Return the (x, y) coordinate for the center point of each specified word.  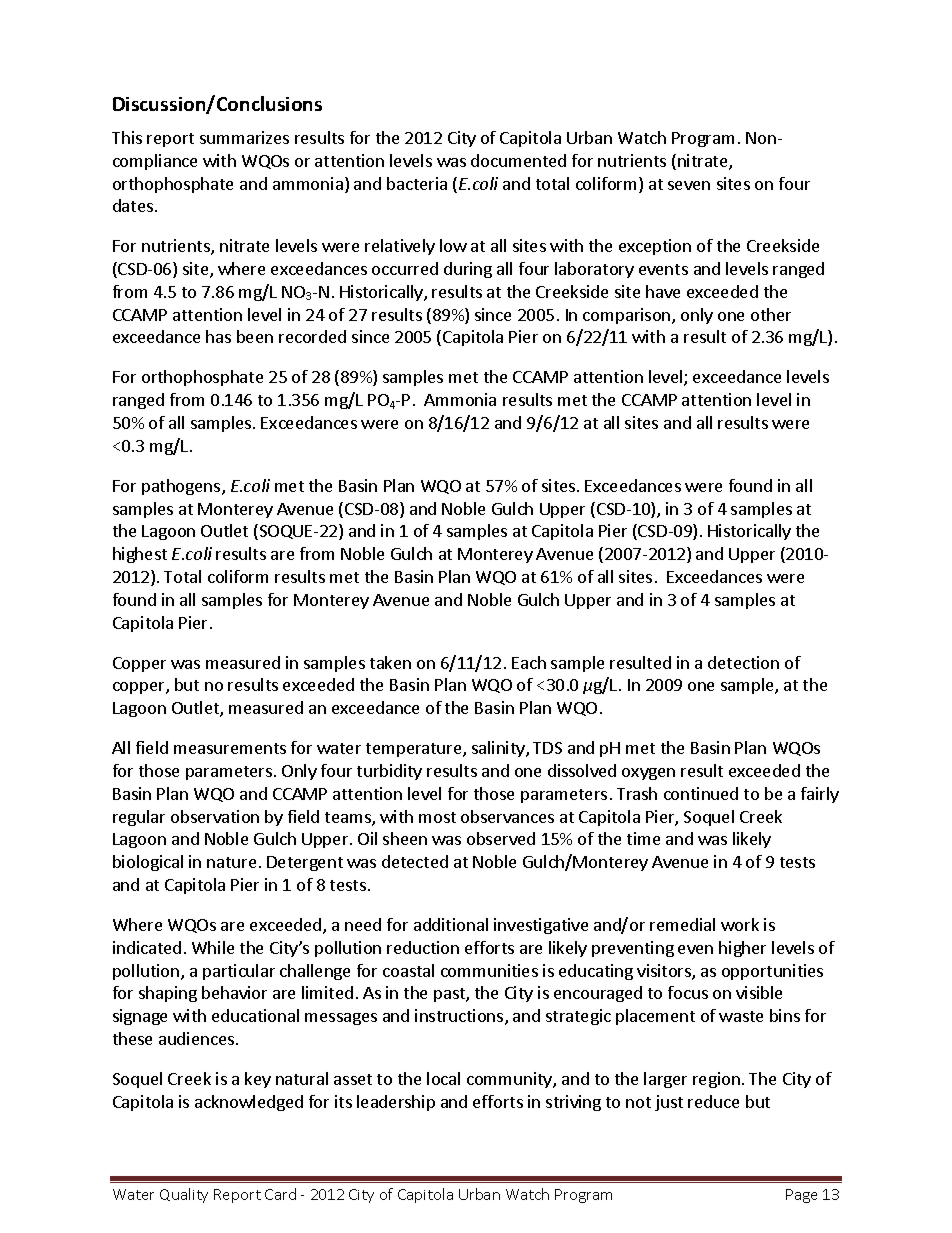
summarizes (244, 137)
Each (529, 662)
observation (215, 816)
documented (518, 160)
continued (701, 793)
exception (655, 247)
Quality (184, 1195)
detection (743, 662)
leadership (396, 1103)
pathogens (182, 487)
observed (501, 838)
